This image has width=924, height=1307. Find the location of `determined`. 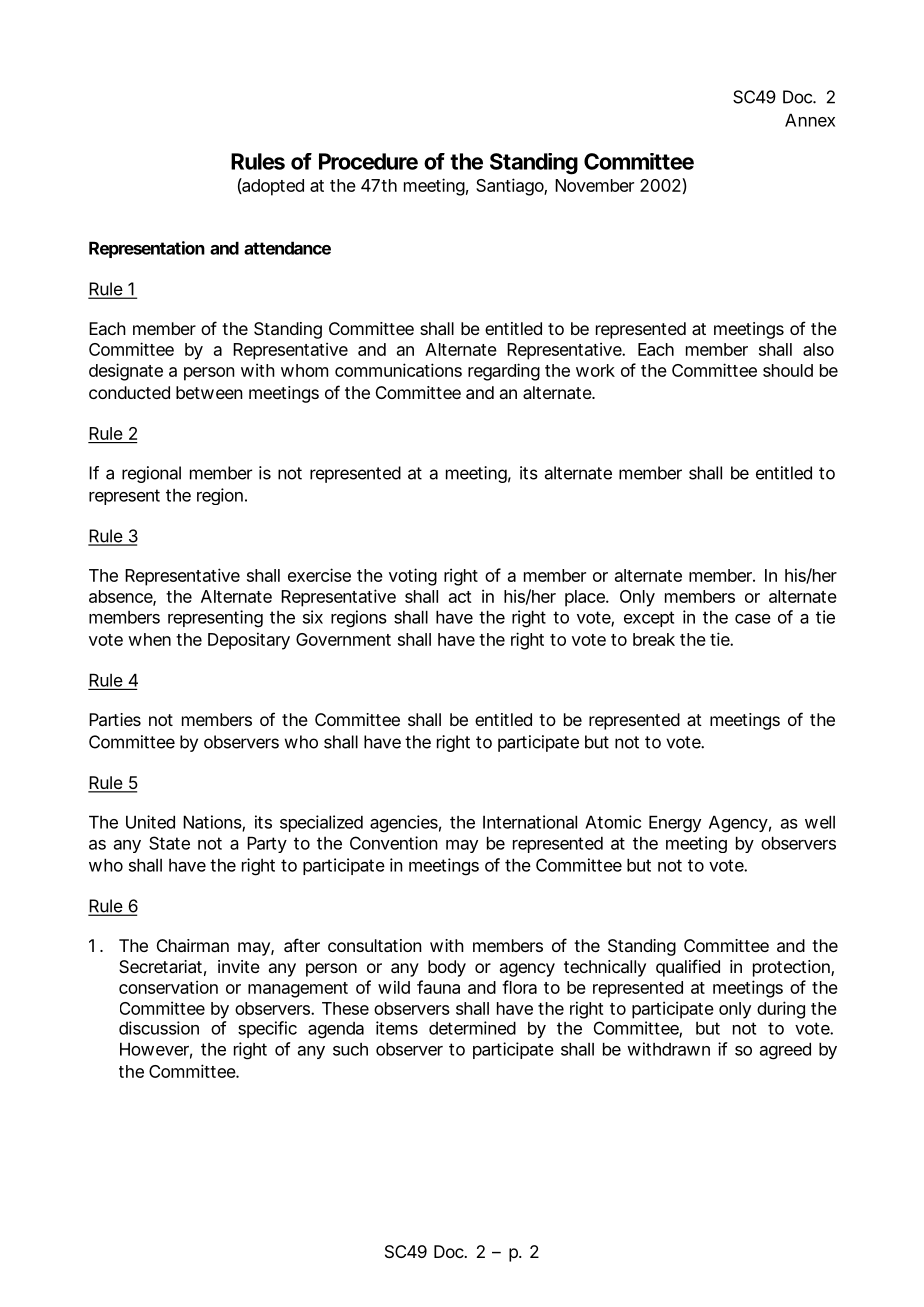

determined is located at coordinates (472, 1028).
